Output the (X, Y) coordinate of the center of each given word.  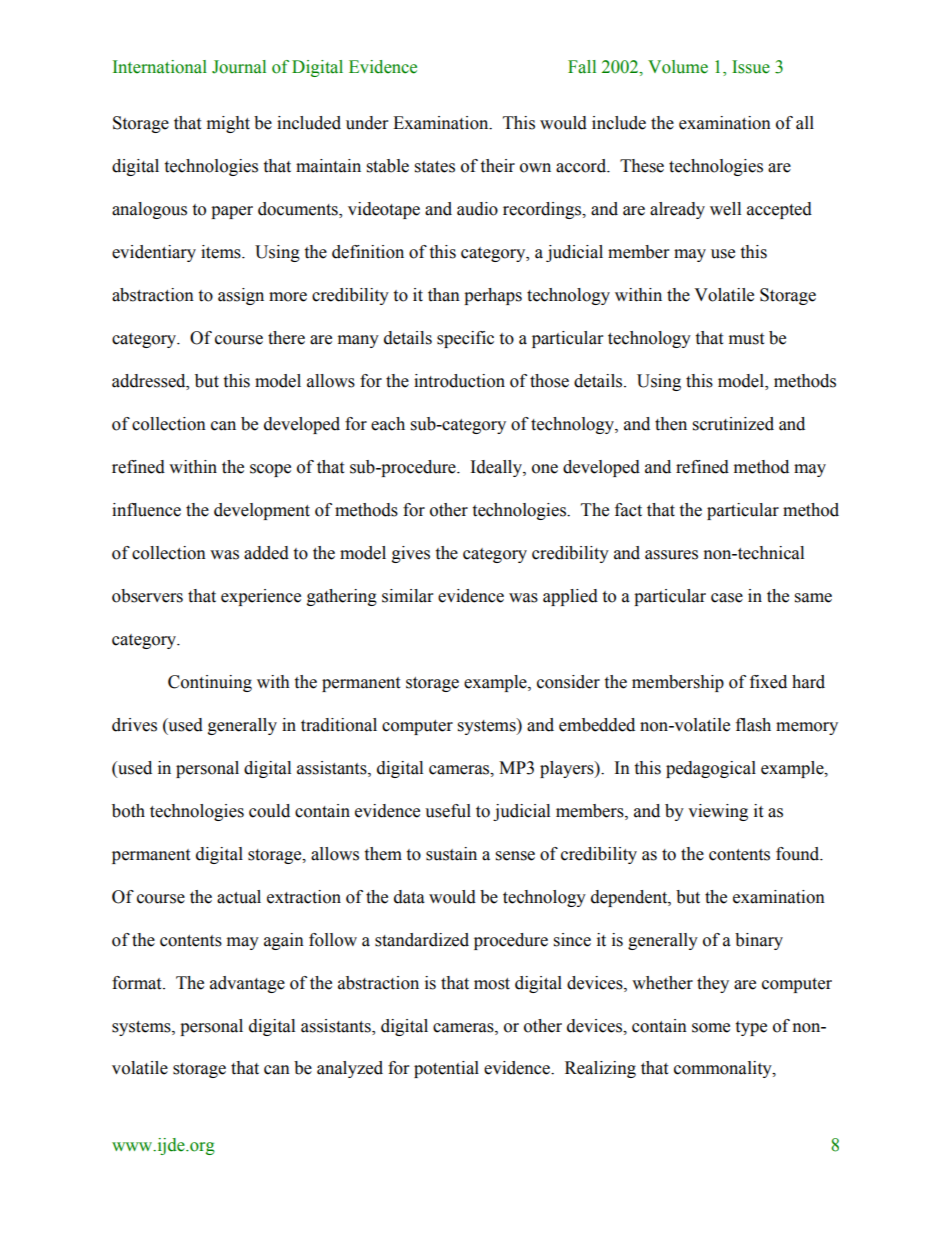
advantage (247, 984)
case (727, 598)
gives (411, 554)
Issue (751, 67)
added (266, 553)
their (497, 166)
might (228, 124)
